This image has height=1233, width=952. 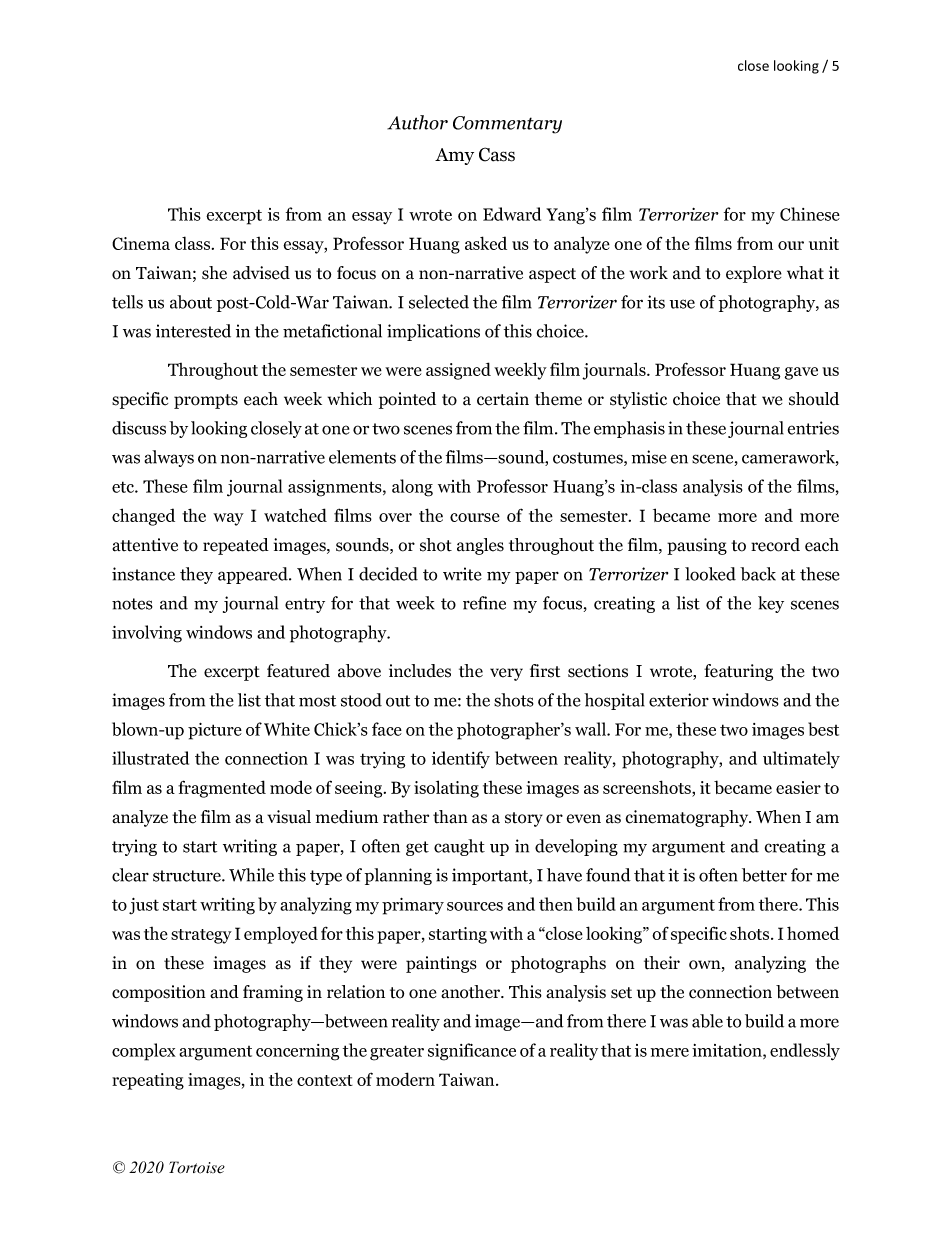 I want to click on Cass, so click(x=497, y=154).
